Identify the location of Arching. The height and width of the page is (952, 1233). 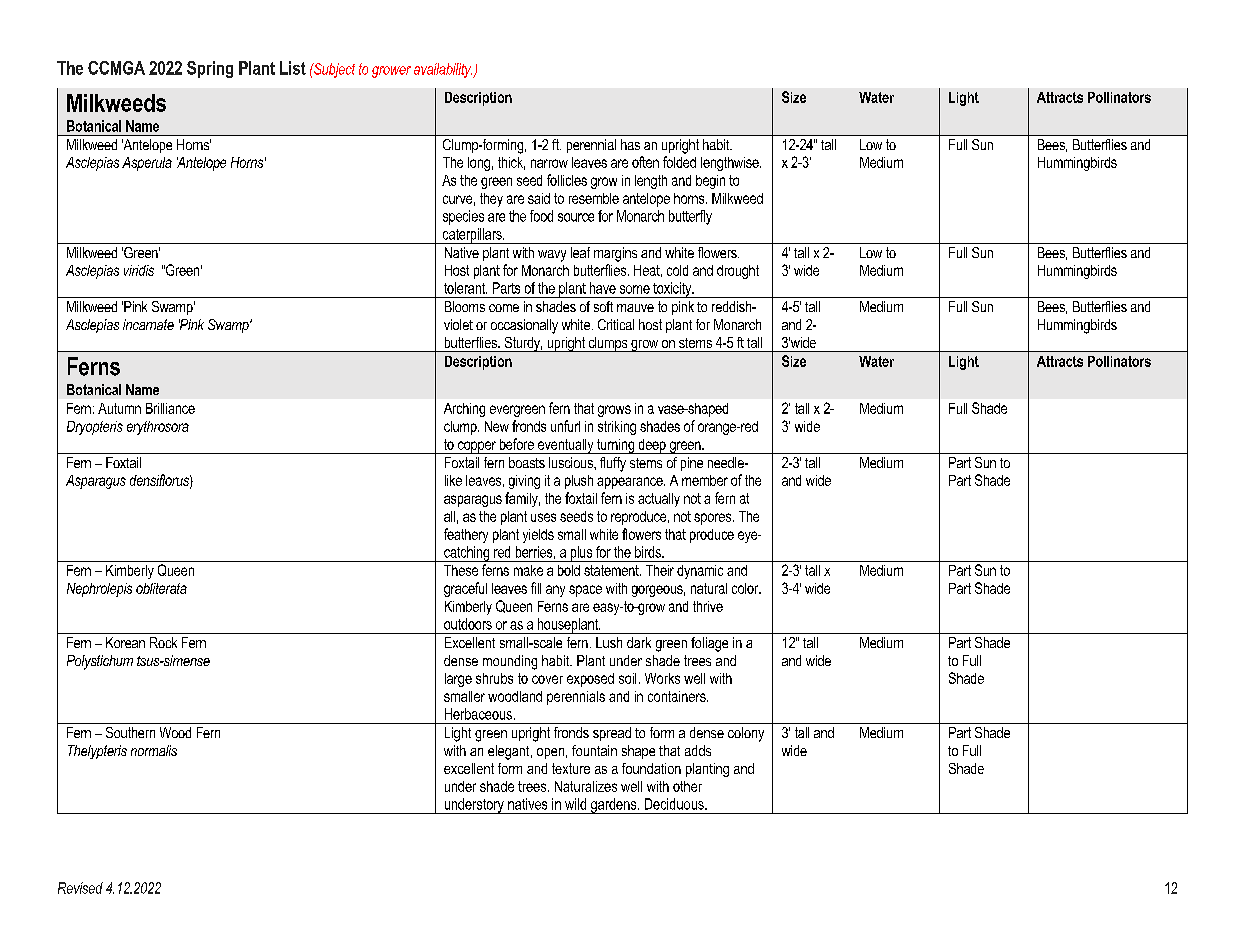
(464, 410).
